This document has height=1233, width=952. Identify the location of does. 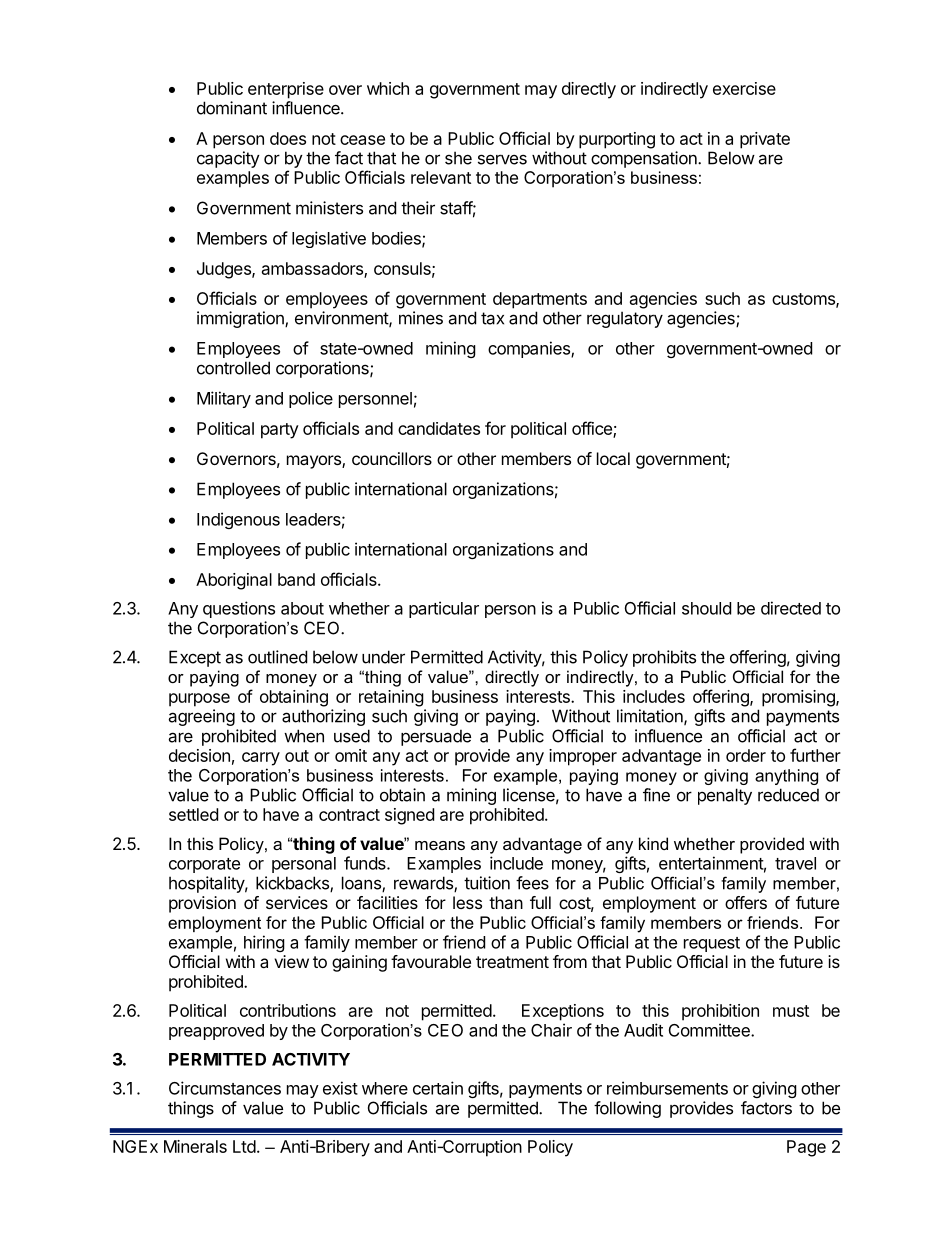
(288, 138).
